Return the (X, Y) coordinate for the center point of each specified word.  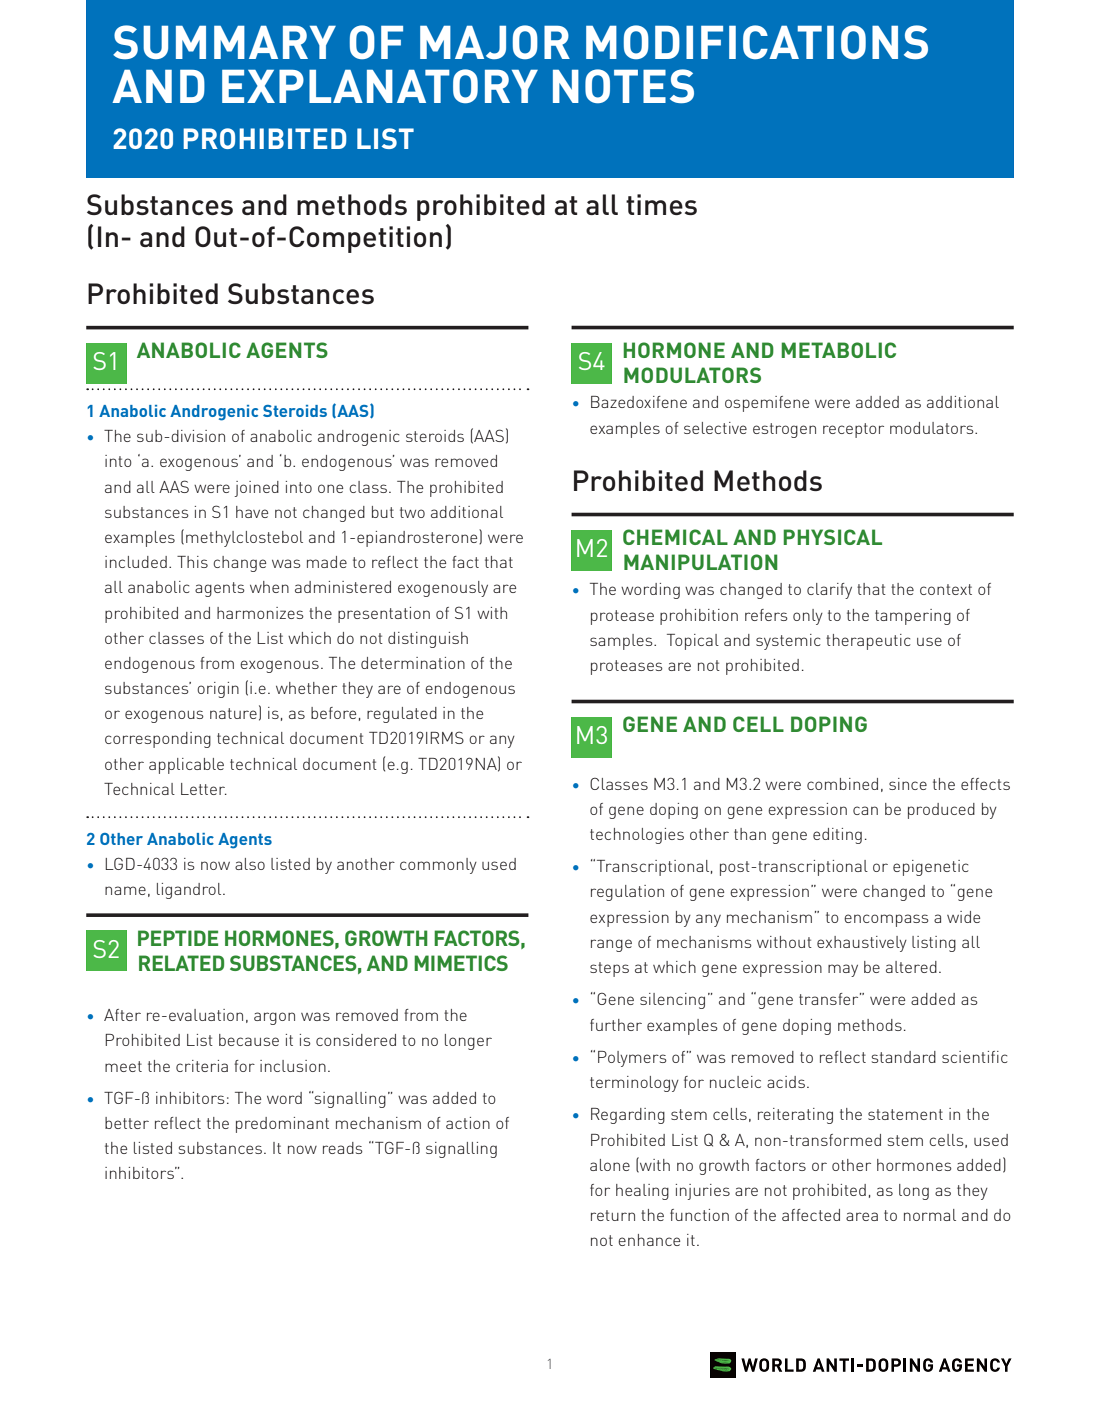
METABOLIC (838, 350)
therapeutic (868, 642)
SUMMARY (224, 42)
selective (715, 428)
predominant (282, 1125)
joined (256, 489)
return (613, 1215)
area (862, 1216)
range (611, 945)
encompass (886, 920)
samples (622, 642)
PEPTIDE (178, 938)
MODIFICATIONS (757, 42)
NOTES (623, 86)
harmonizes (260, 613)
